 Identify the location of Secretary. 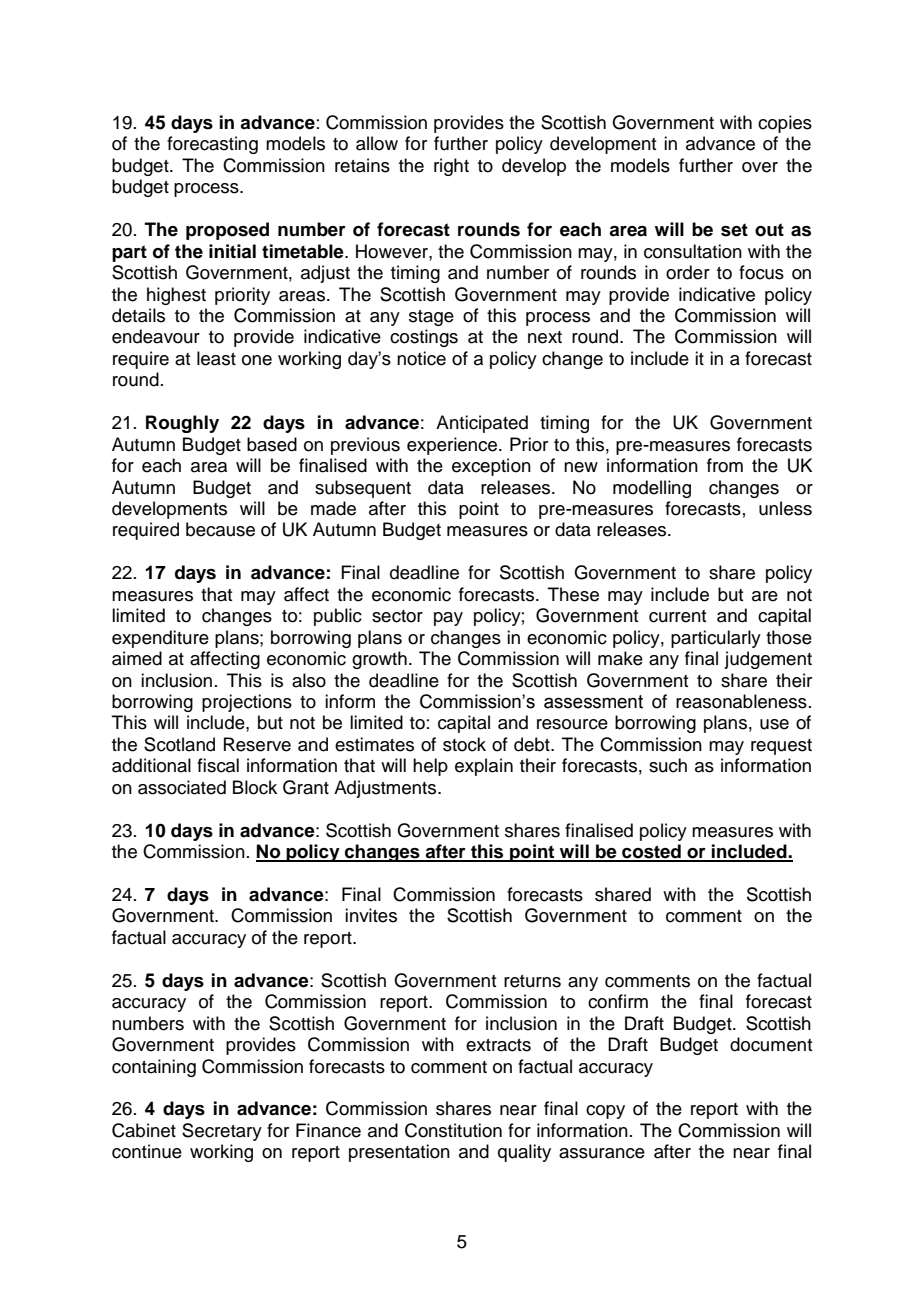
(222, 1132).
